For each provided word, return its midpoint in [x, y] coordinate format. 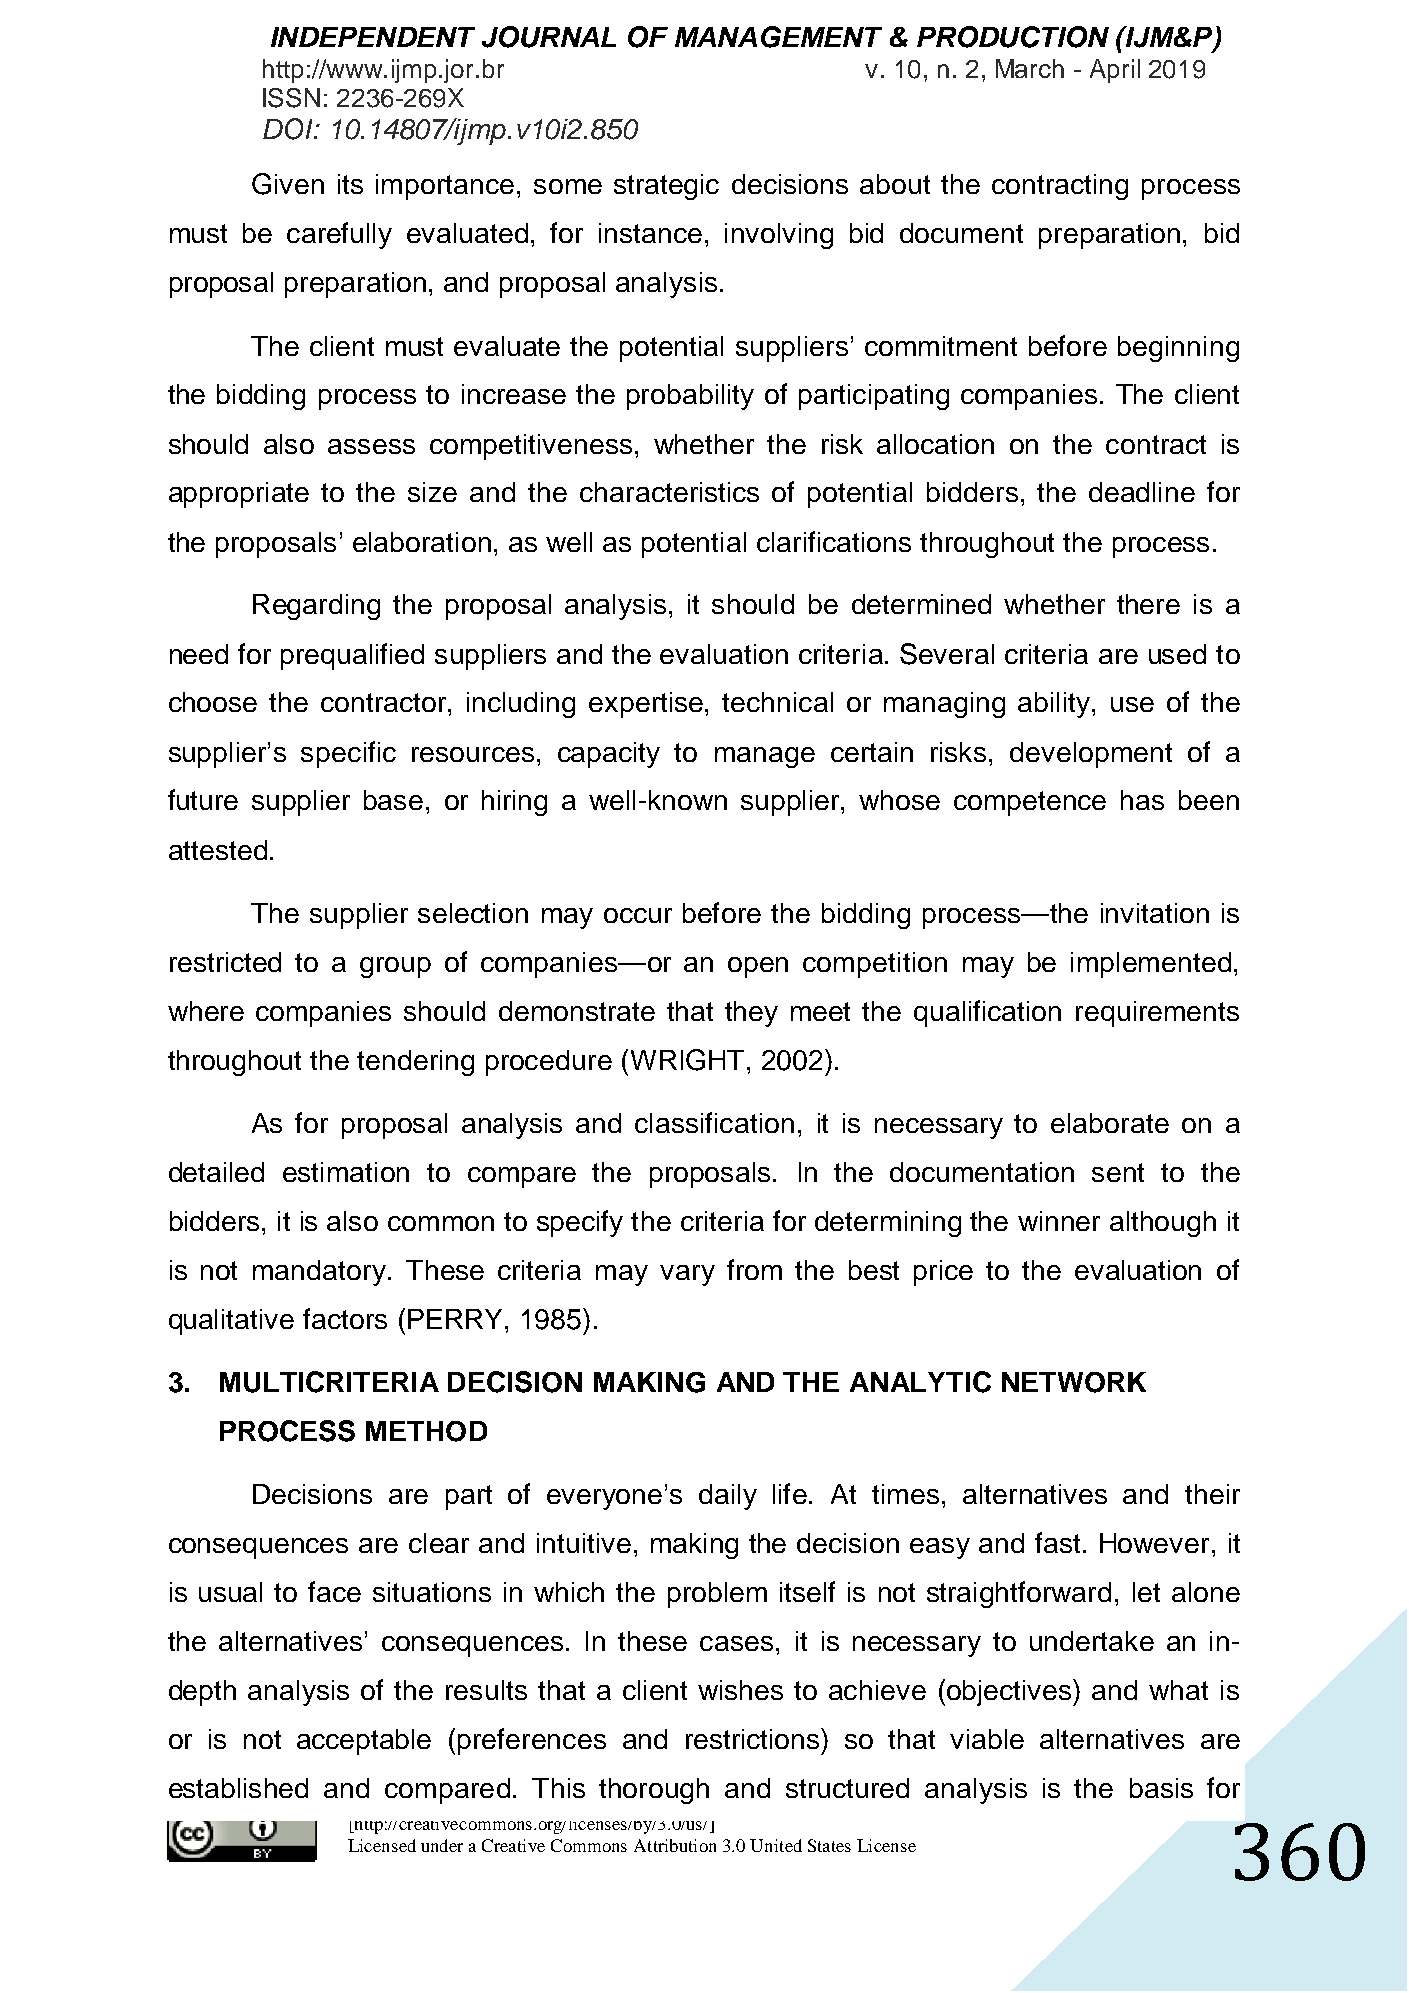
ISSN [291, 98]
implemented [1151, 965]
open [758, 967]
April [1115, 71]
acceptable [364, 1742]
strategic [666, 187]
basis [1161, 1788]
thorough [654, 1791]
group [395, 967]
